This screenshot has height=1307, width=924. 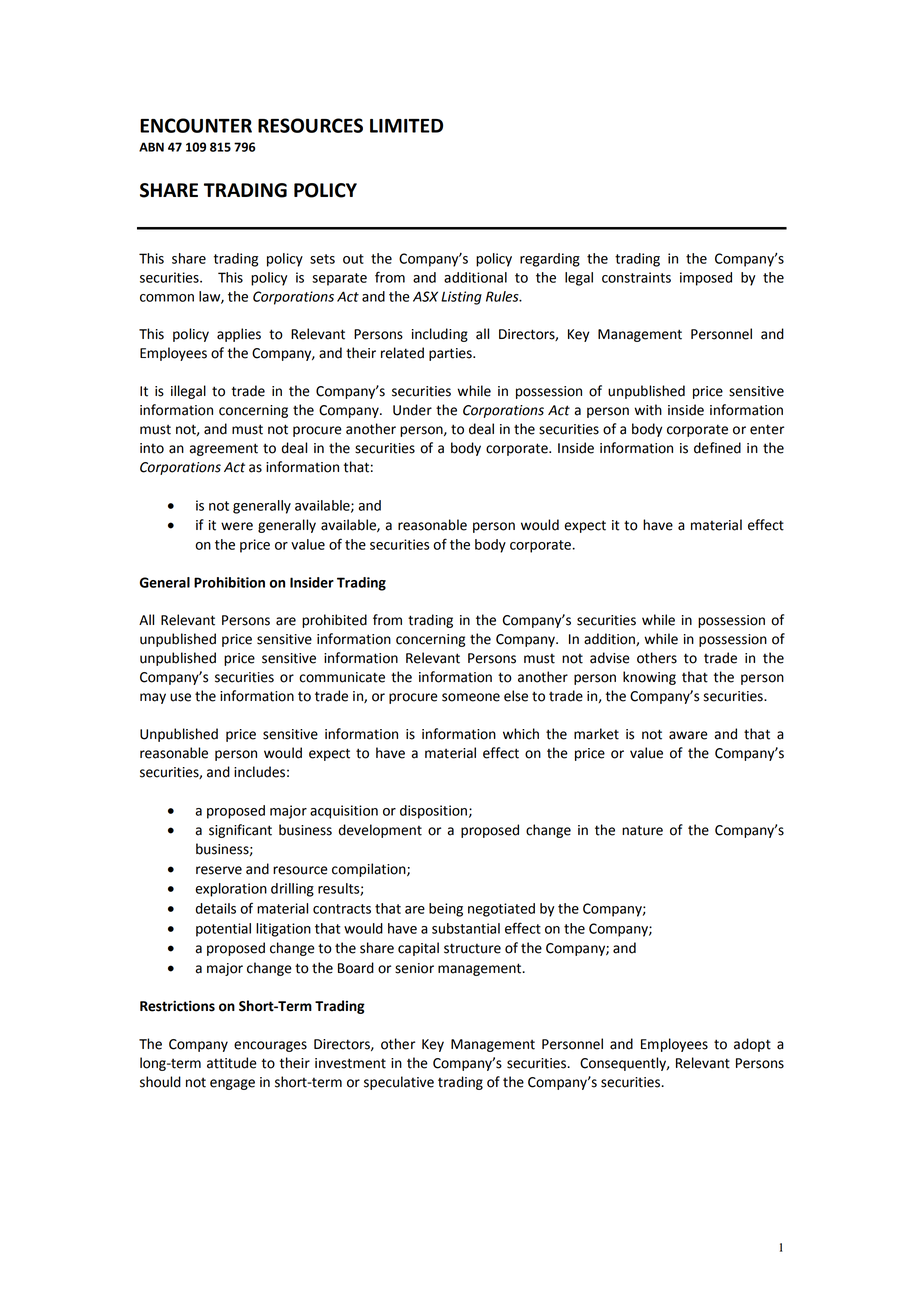 I want to click on LIMITED, so click(x=406, y=126).
